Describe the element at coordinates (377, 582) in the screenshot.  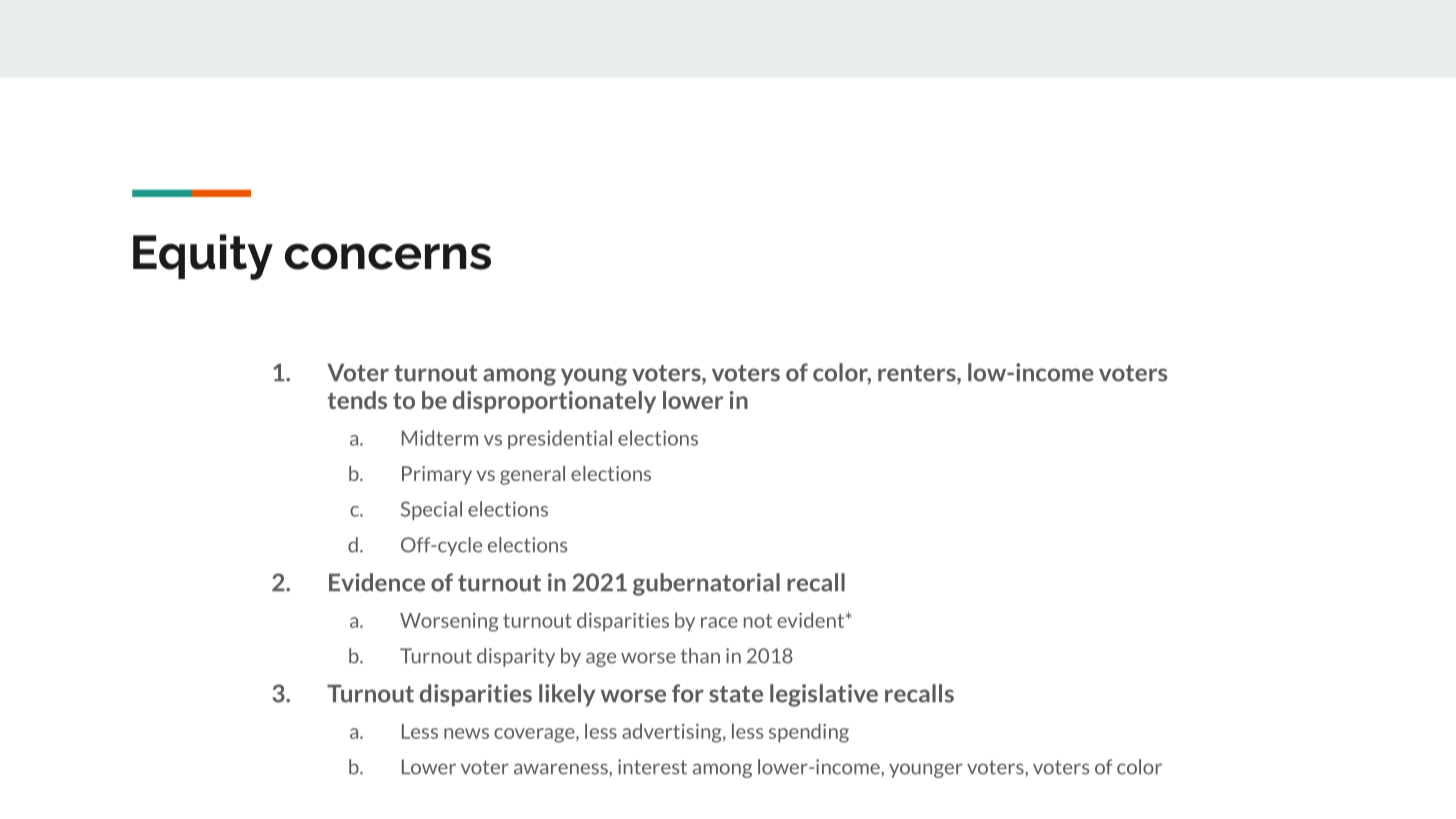
I see `Evidence` at that location.
